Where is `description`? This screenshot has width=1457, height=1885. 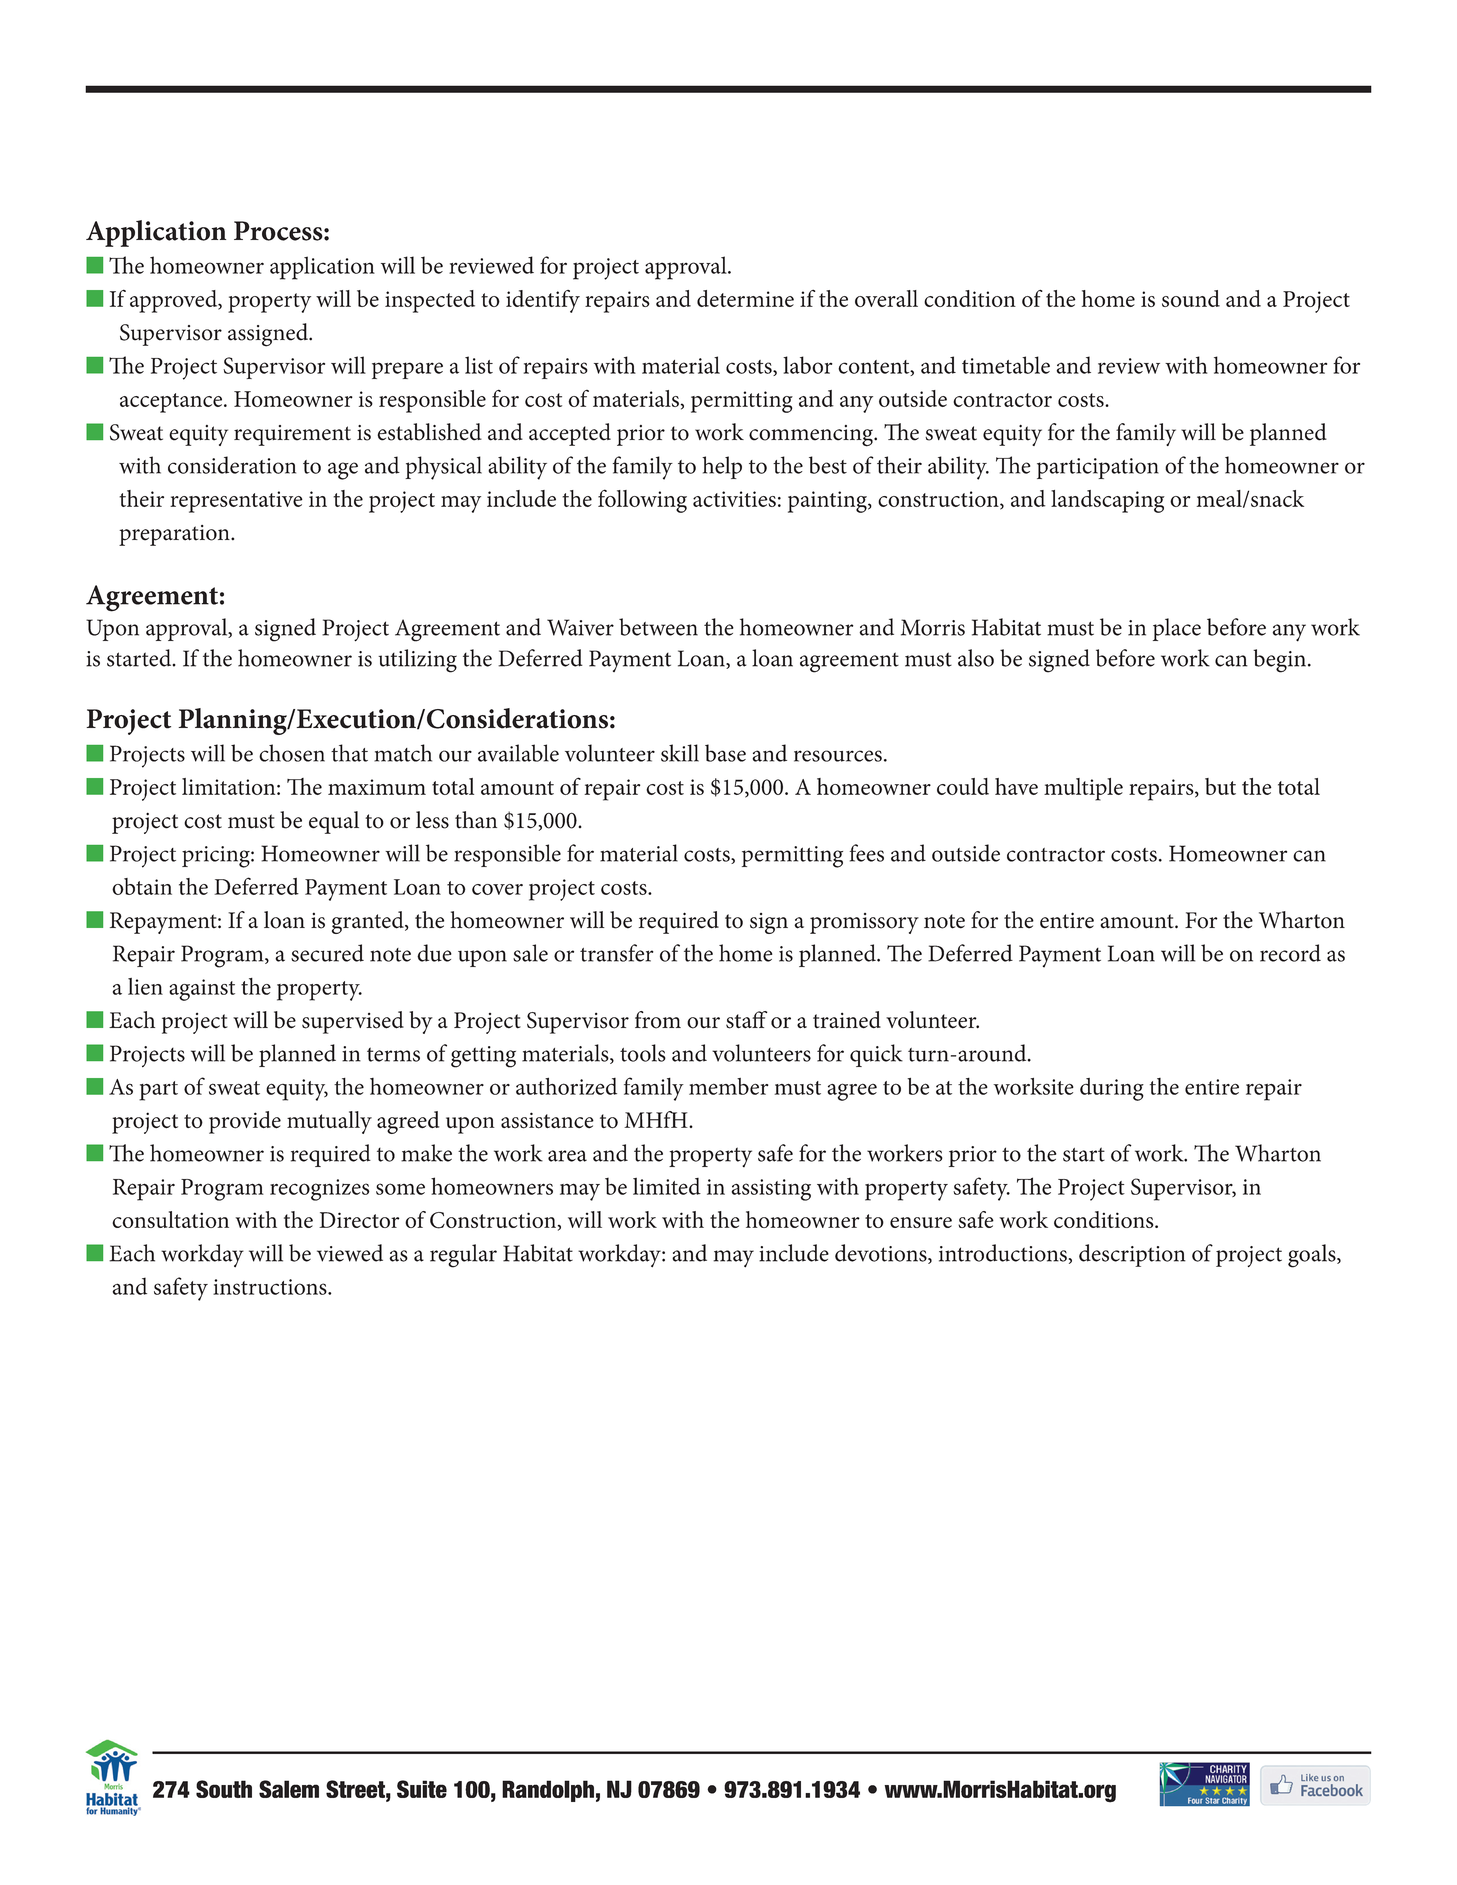 description is located at coordinates (1132, 1255).
